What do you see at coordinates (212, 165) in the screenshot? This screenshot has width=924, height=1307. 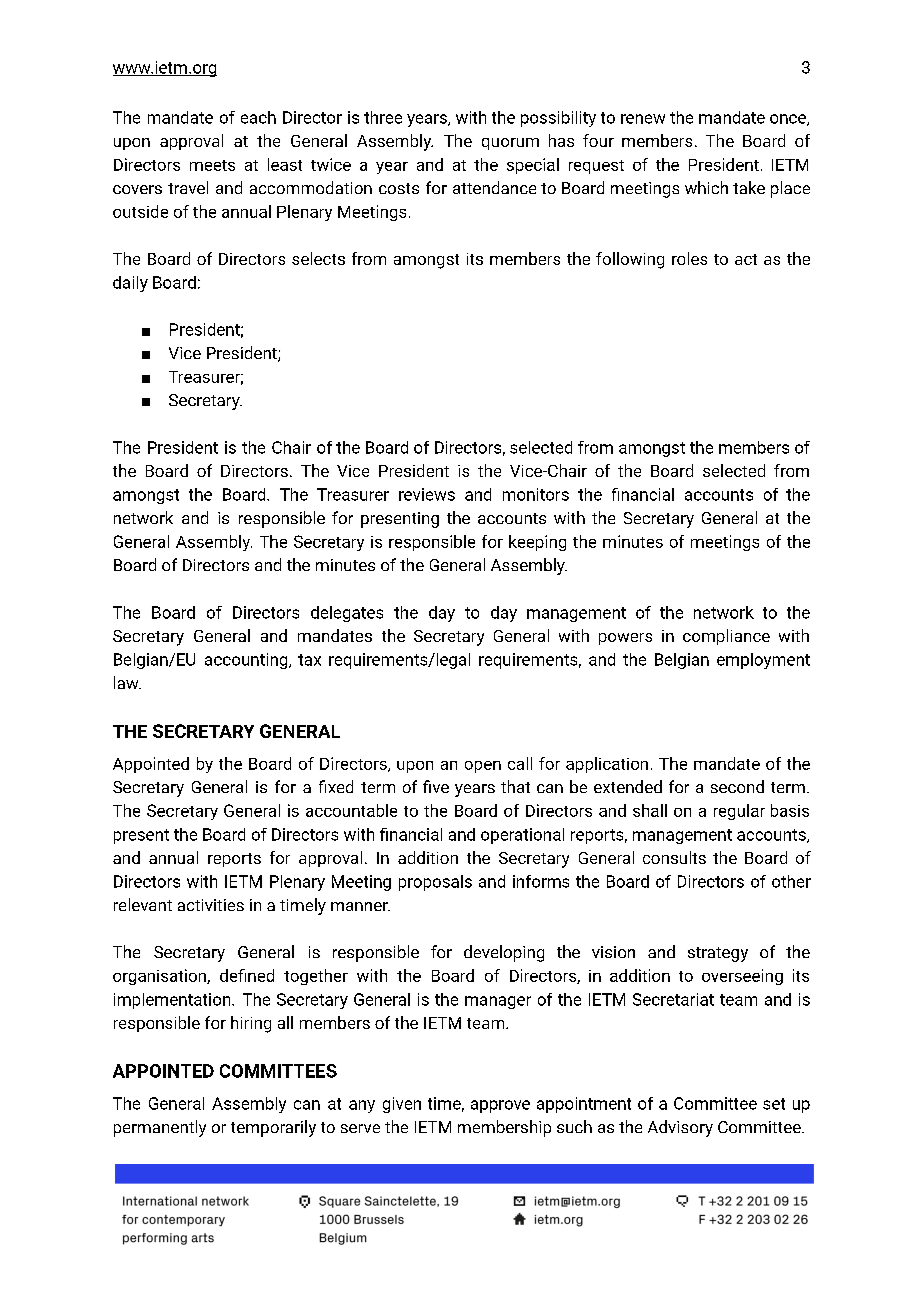 I see `meets` at bounding box center [212, 165].
